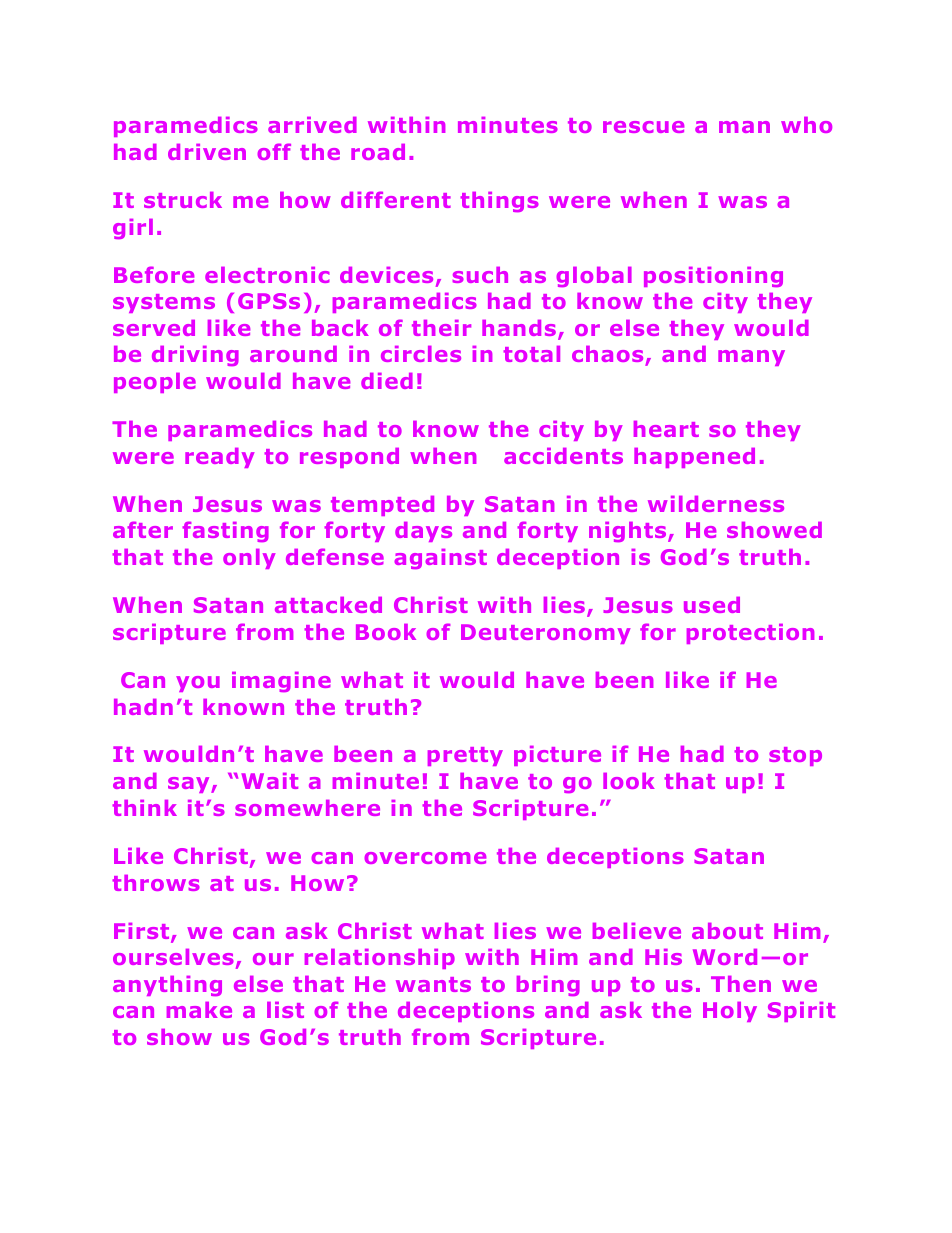 This screenshot has height=1233, width=952. Describe the element at coordinates (440, 559) in the screenshot. I see `against` at that location.
